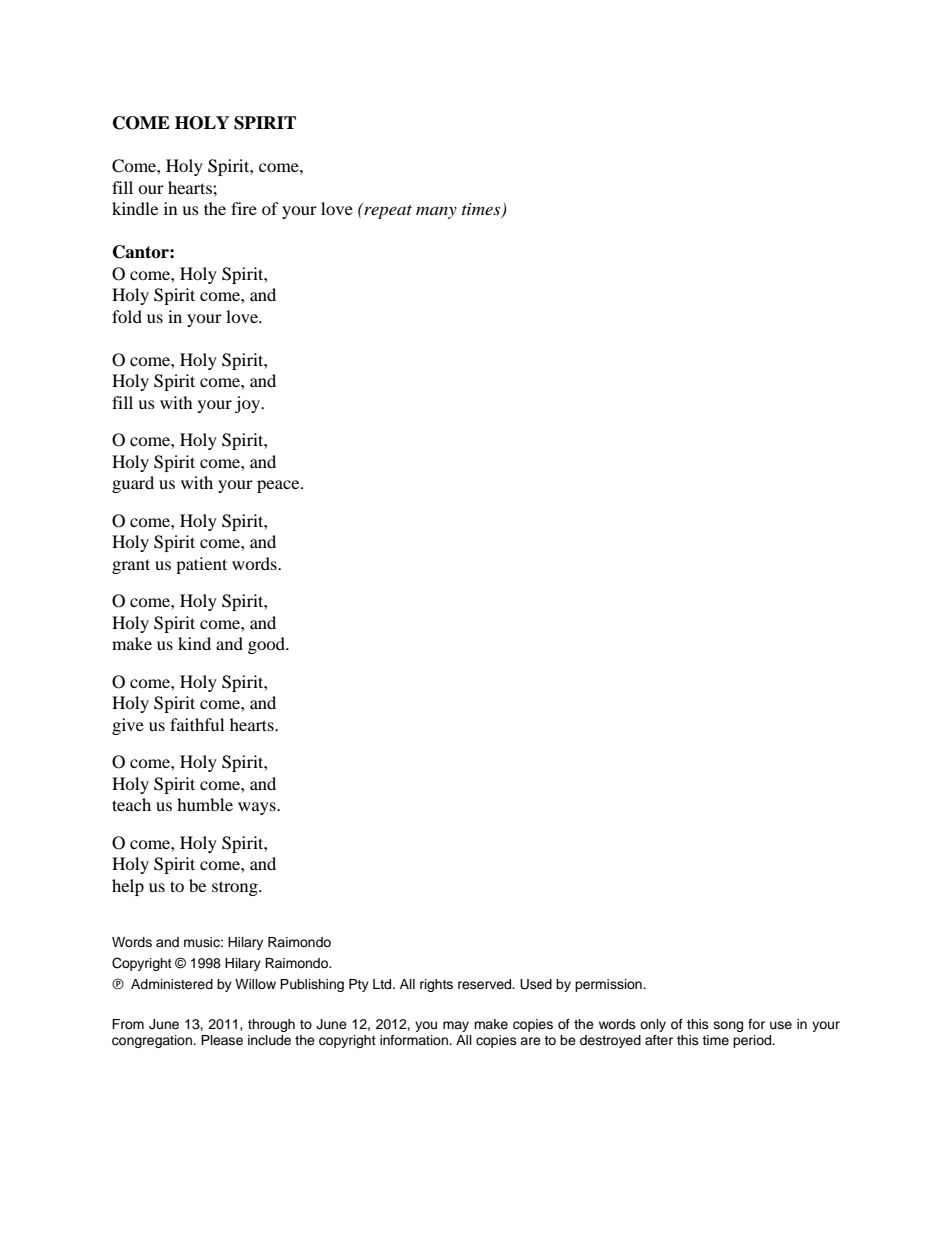  Describe the element at coordinates (267, 645) in the screenshot. I see `good` at that location.
